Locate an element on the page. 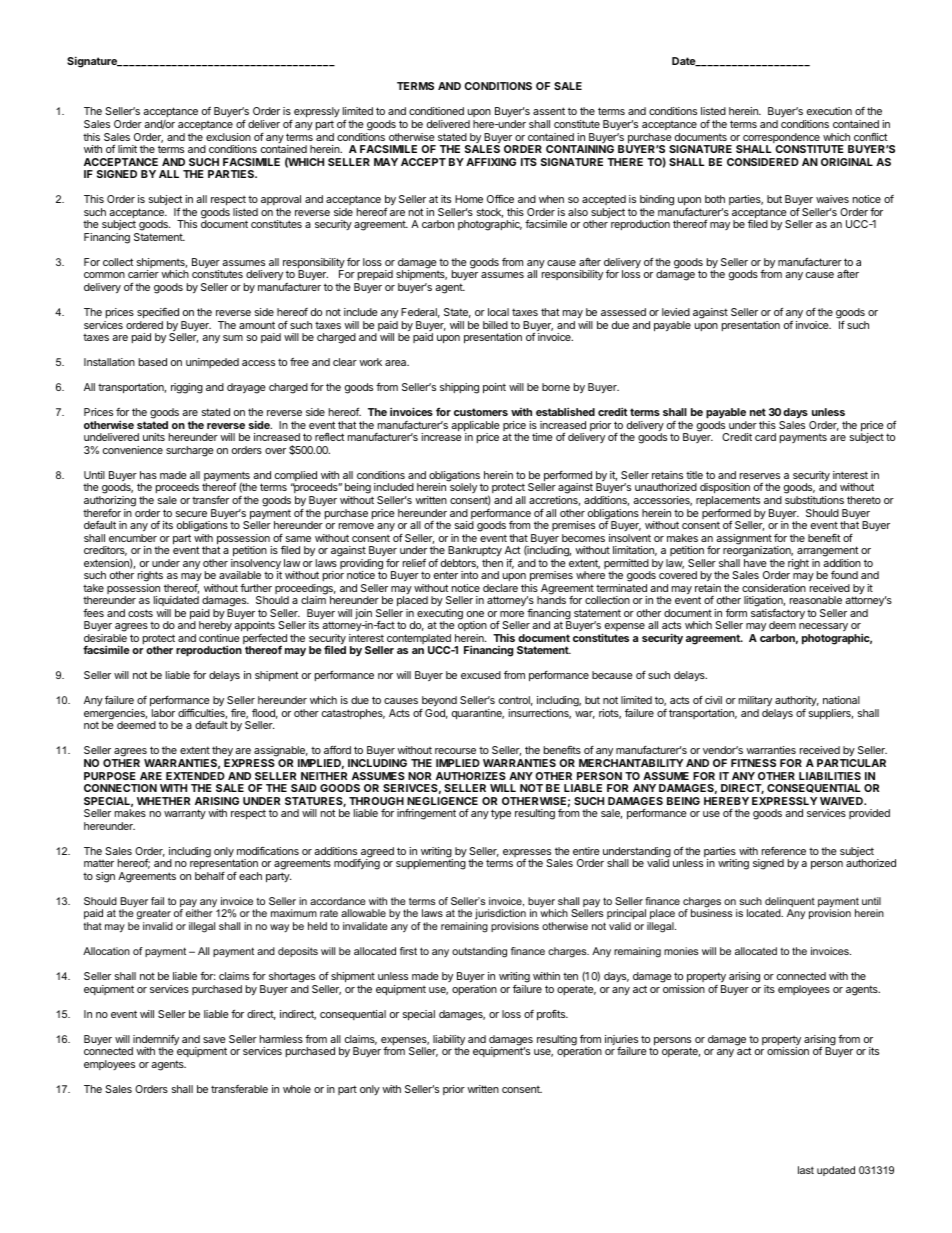  liability is located at coordinates (449, 1041).
